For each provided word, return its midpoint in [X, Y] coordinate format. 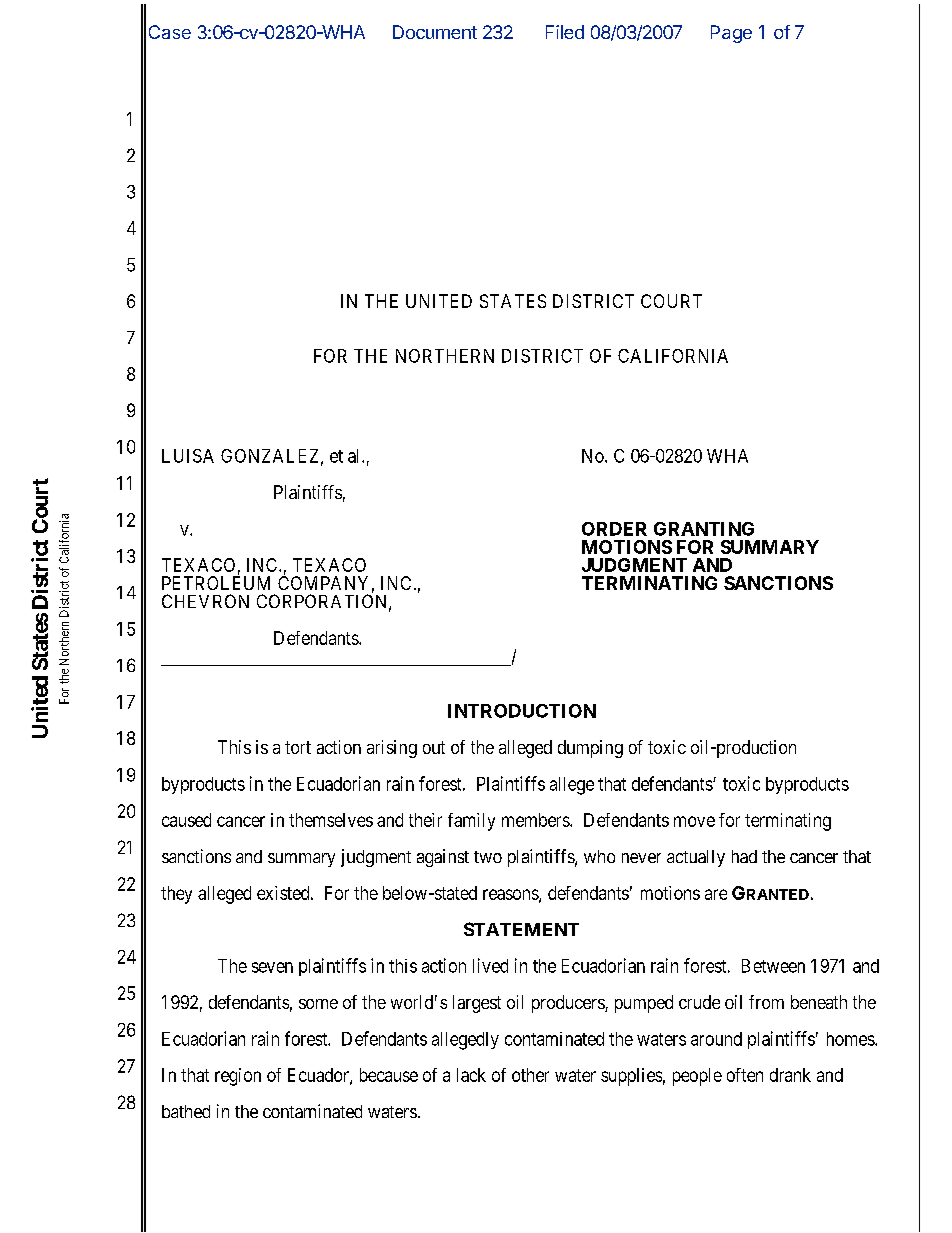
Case [170, 32]
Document [435, 32]
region [238, 1077]
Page [731, 34]
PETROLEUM [216, 583]
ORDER [614, 529]
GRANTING [704, 529]
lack [471, 1075]
